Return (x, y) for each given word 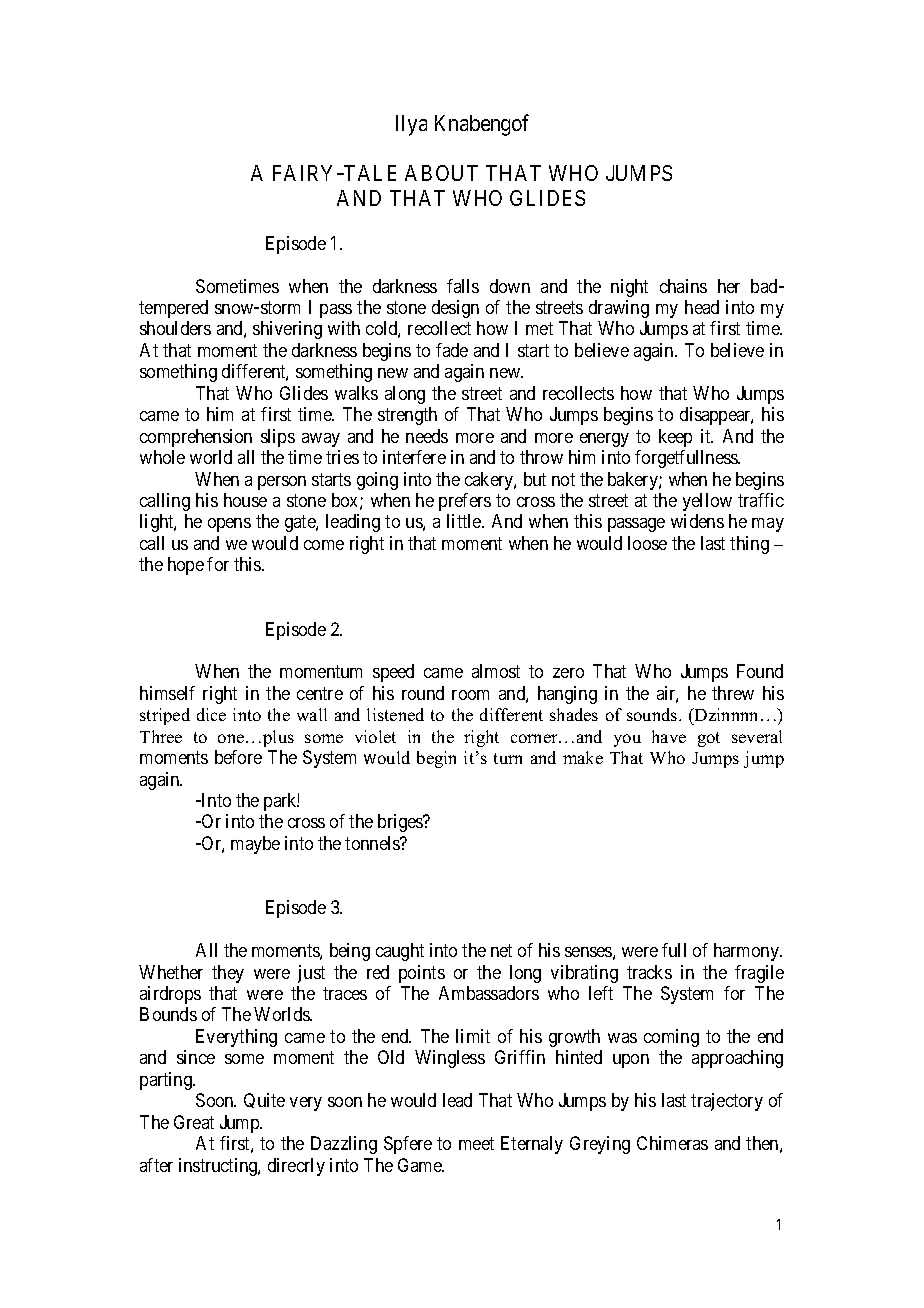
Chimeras (672, 1143)
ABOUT (441, 173)
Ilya (411, 125)
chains (683, 286)
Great (194, 1122)
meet (476, 1143)
